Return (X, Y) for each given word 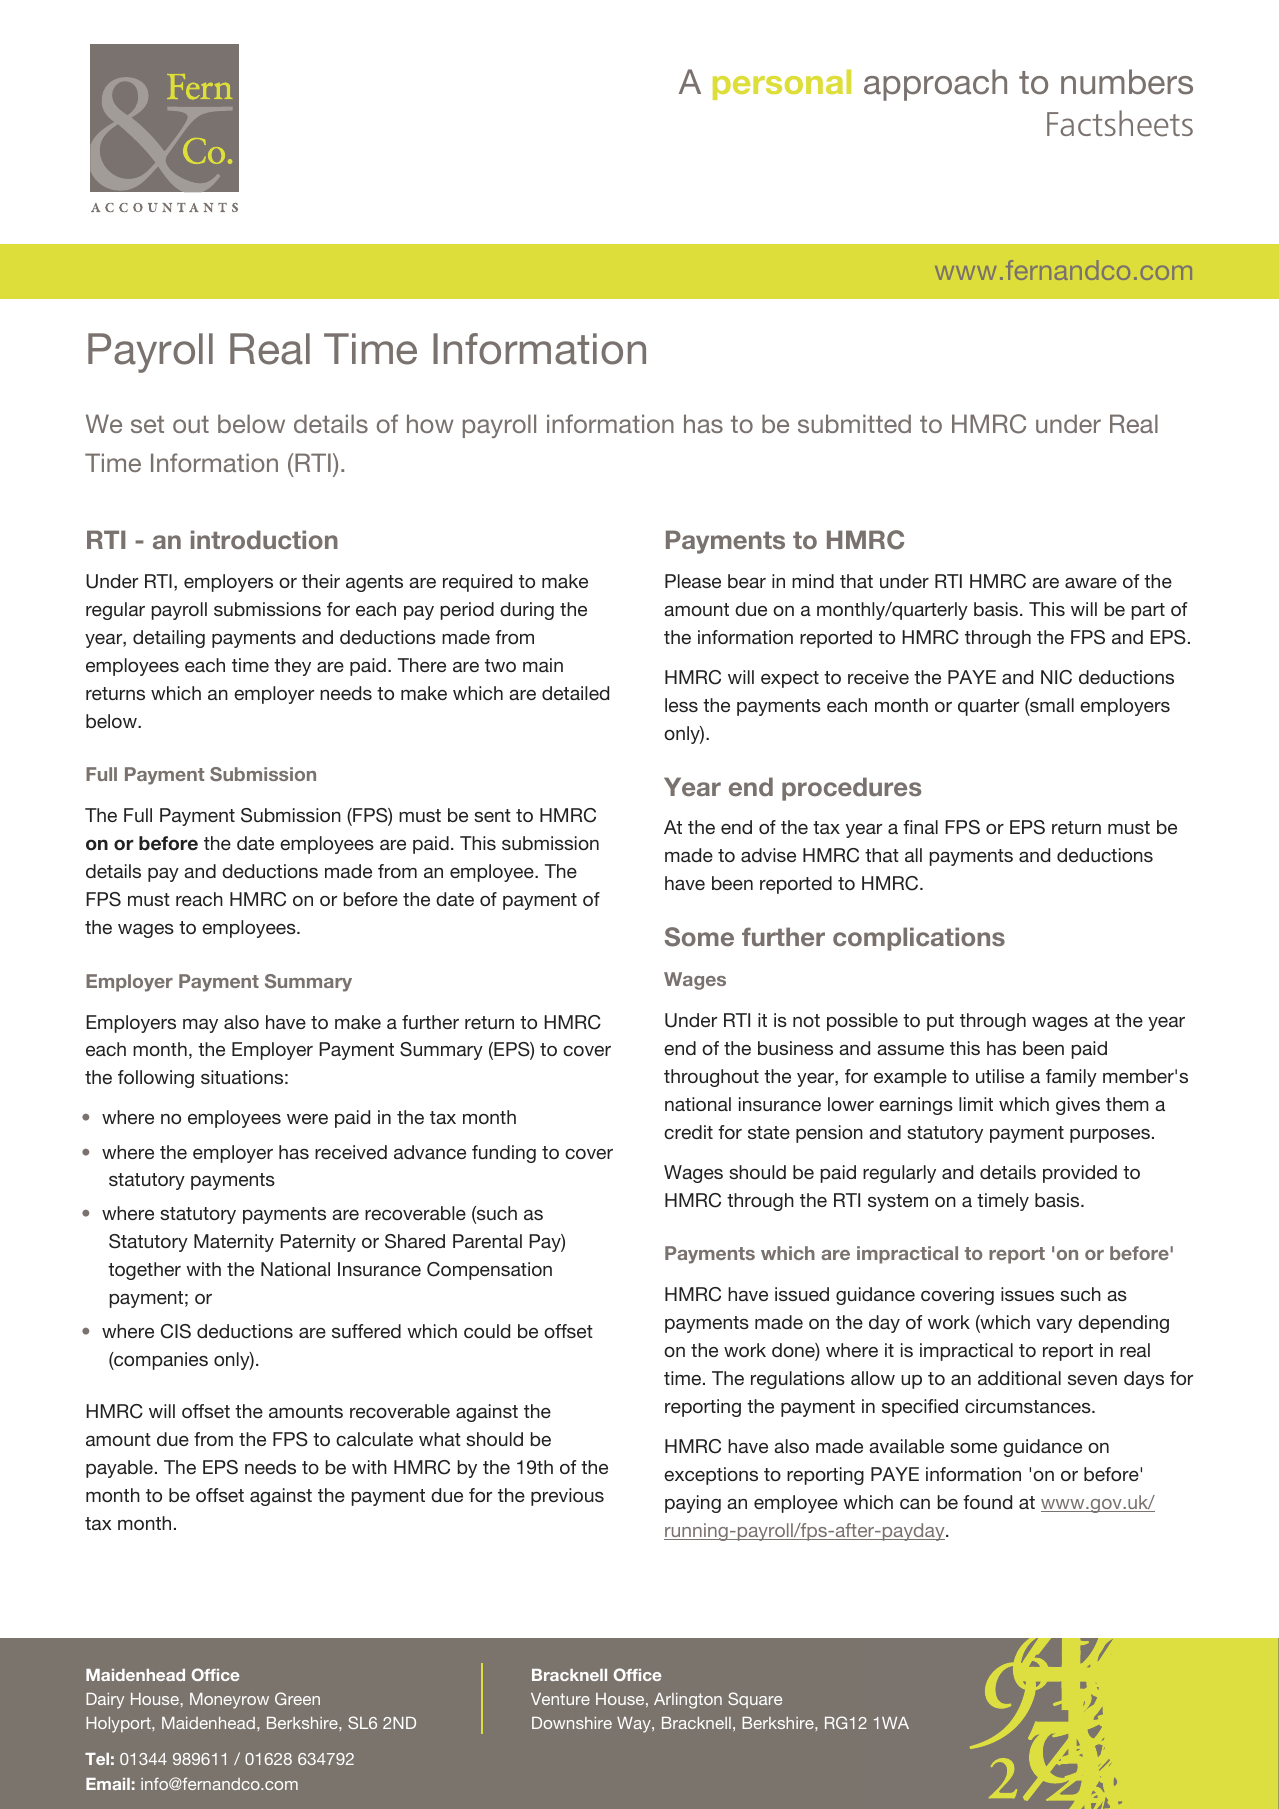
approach (935, 85)
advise (768, 855)
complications (919, 939)
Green (297, 1698)
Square (755, 1700)
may (200, 1026)
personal (782, 84)
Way (635, 1725)
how (430, 423)
